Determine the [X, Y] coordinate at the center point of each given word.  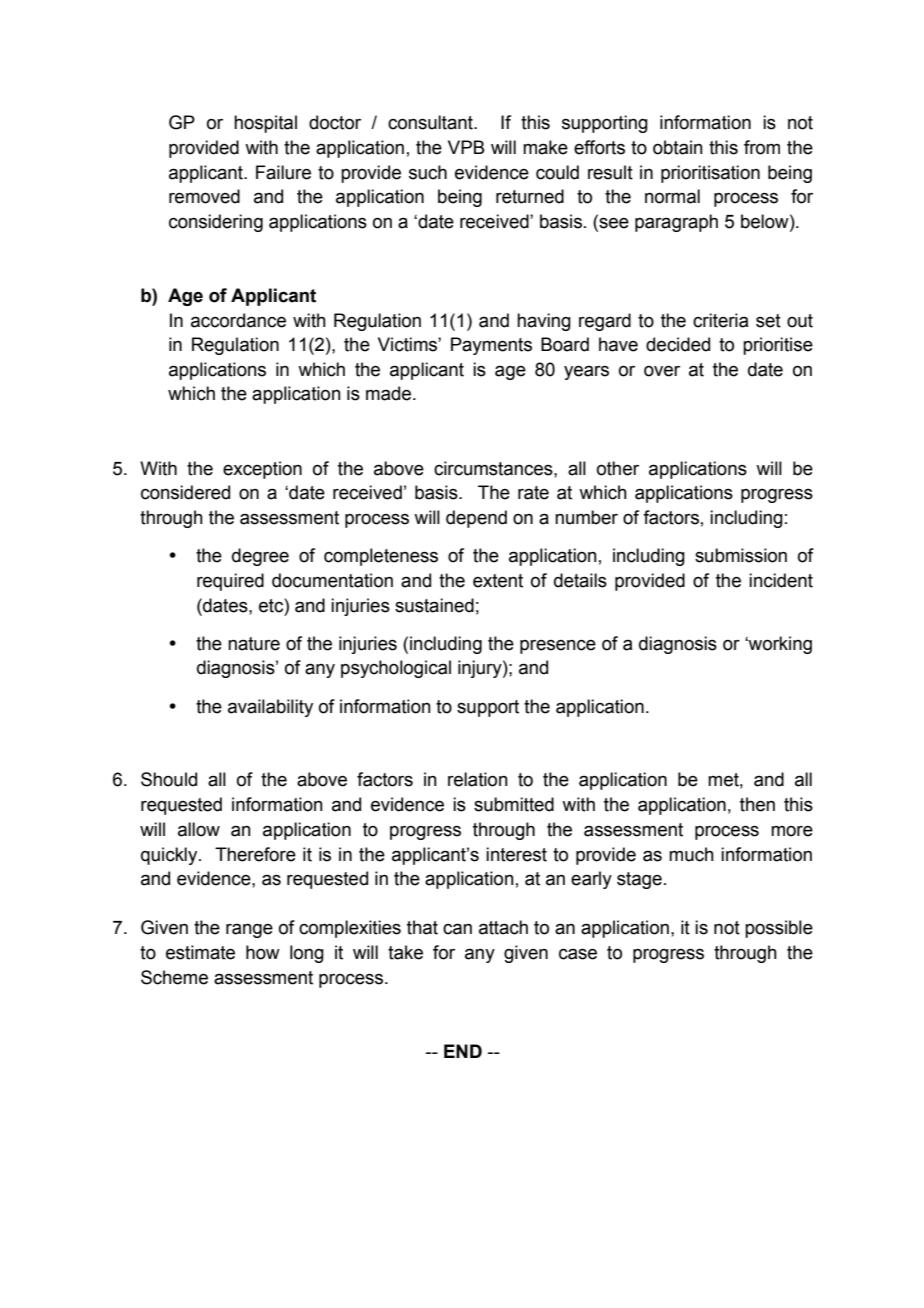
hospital [265, 124]
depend [476, 519]
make [545, 147]
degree [260, 557]
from [762, 147]
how [263, 952]
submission [741, 555]
